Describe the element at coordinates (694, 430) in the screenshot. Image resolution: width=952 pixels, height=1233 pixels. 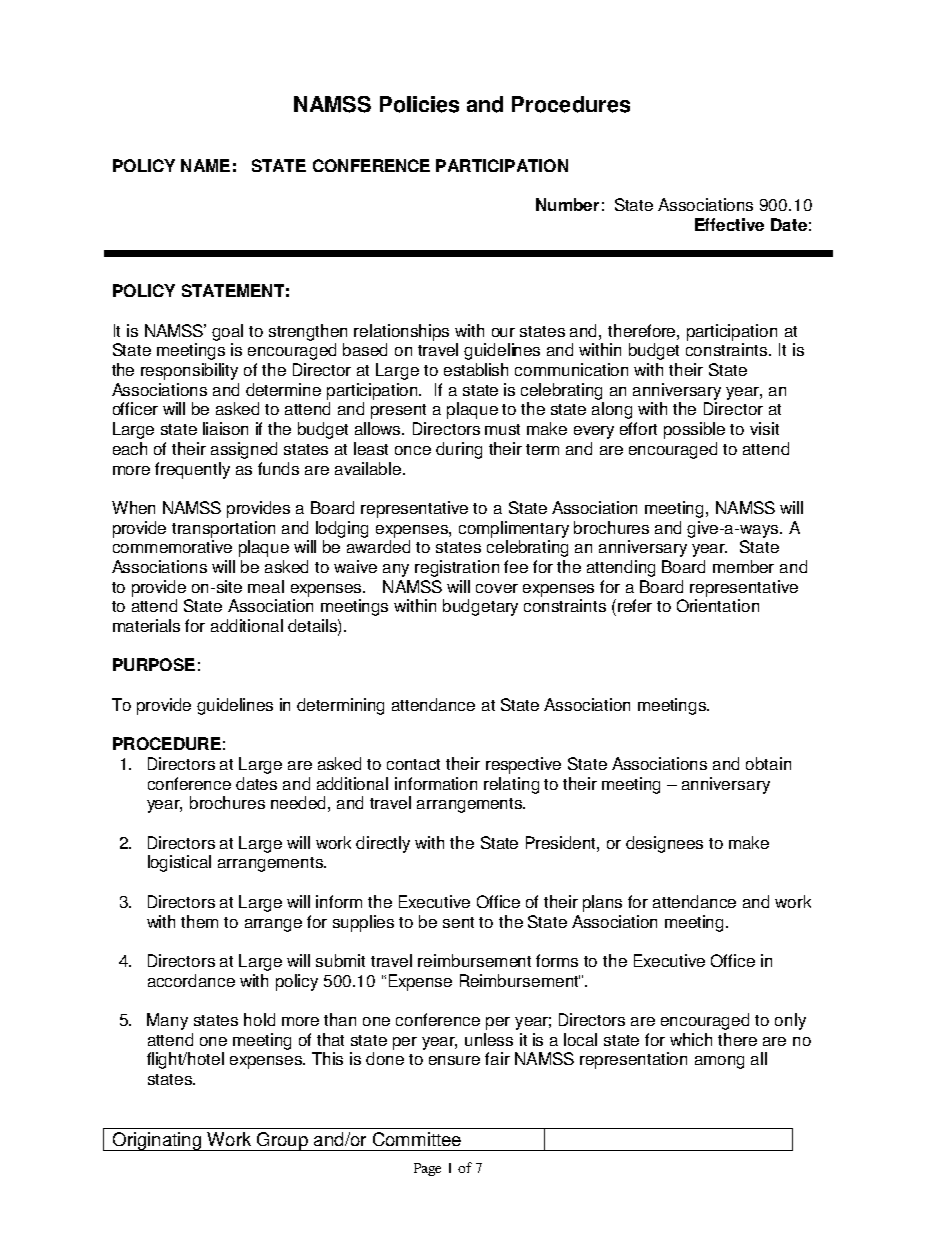
I see `possible` at that location.
